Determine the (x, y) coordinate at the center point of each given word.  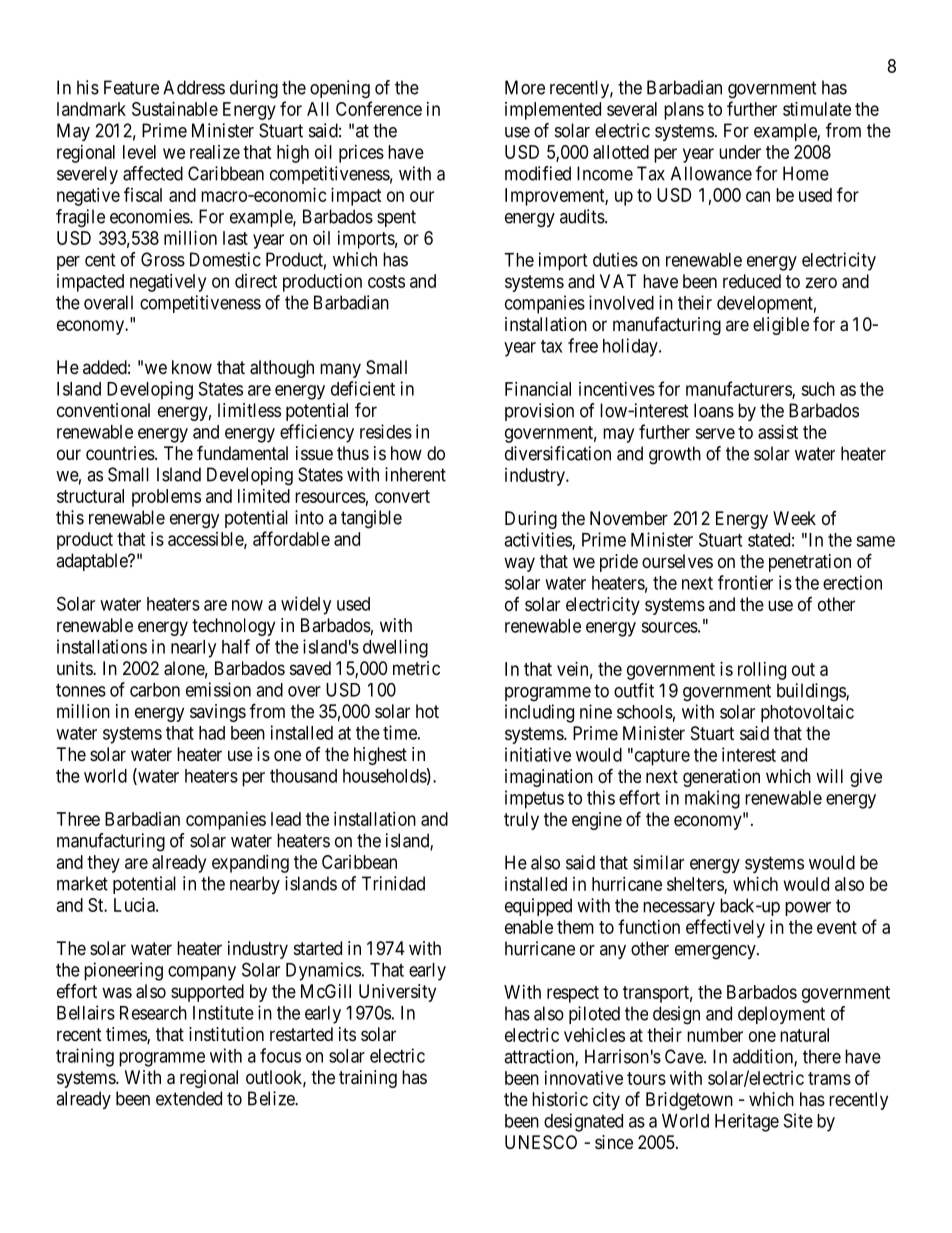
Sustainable (175, 109)
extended (189, 1098)
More (525, 87)
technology (233, 627)
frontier (745, 582)
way (519, 564)
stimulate (817, 109)
